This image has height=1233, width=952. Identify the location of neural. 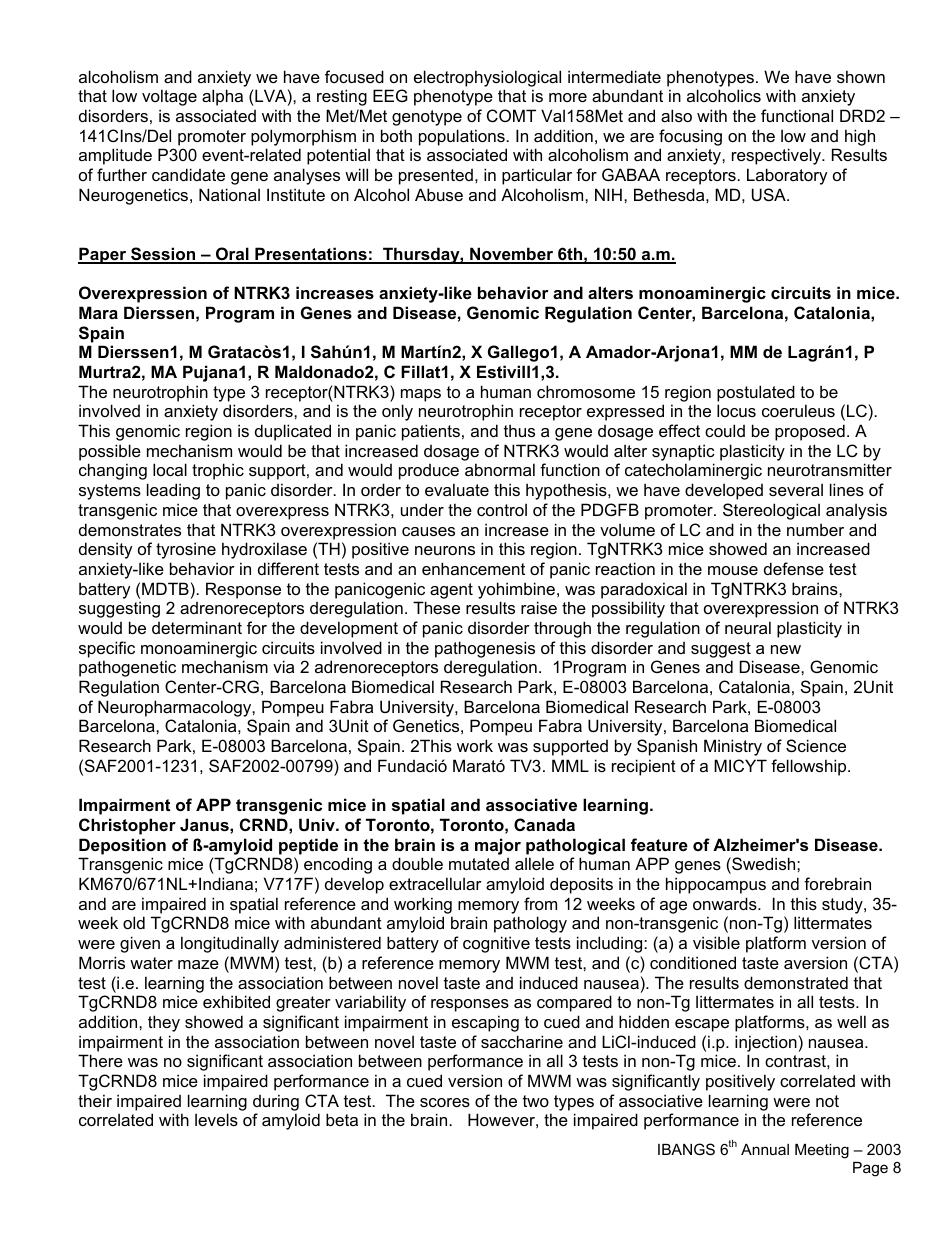
(748, 627).
